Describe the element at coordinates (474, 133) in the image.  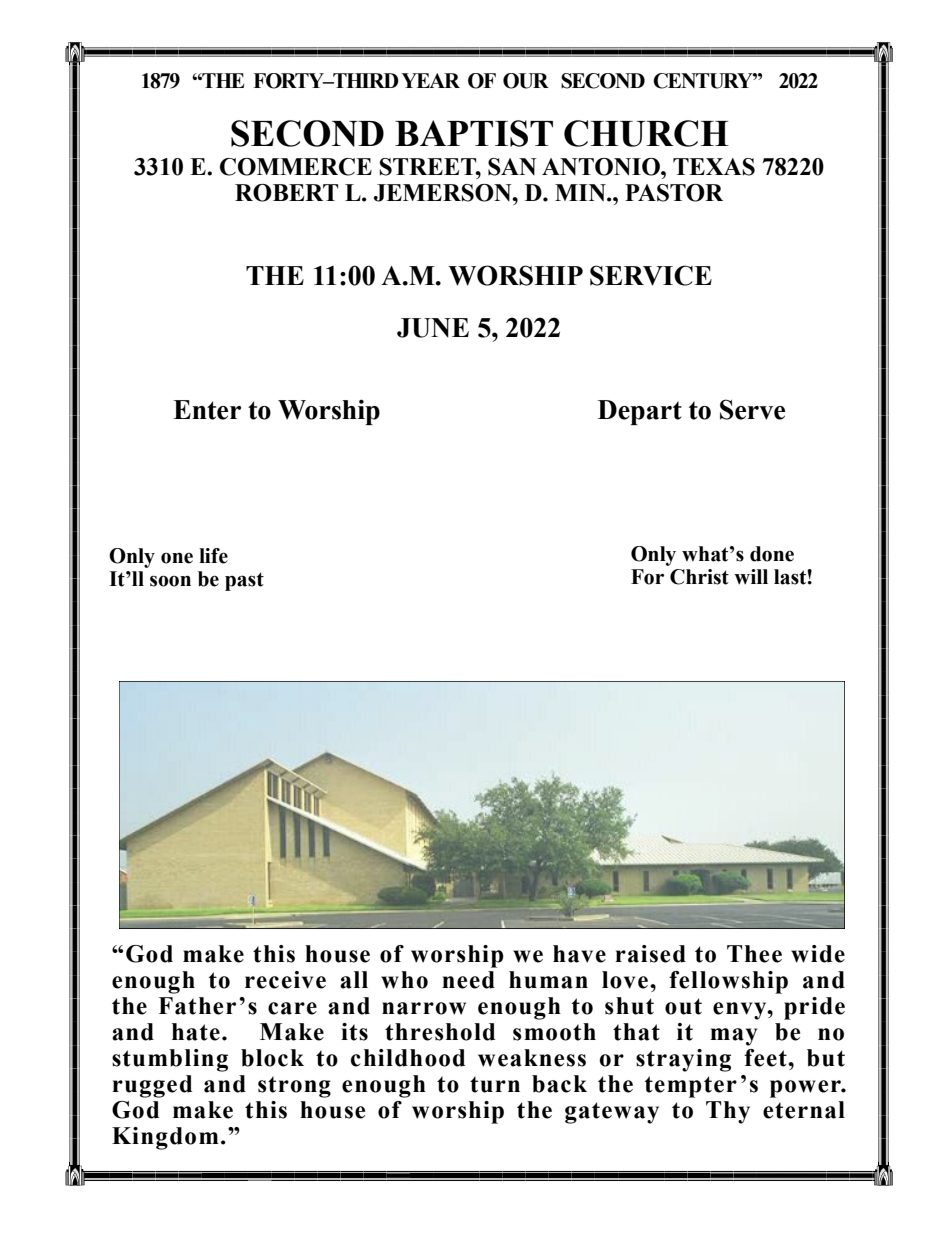
I see `BAPTIST` at that location.
